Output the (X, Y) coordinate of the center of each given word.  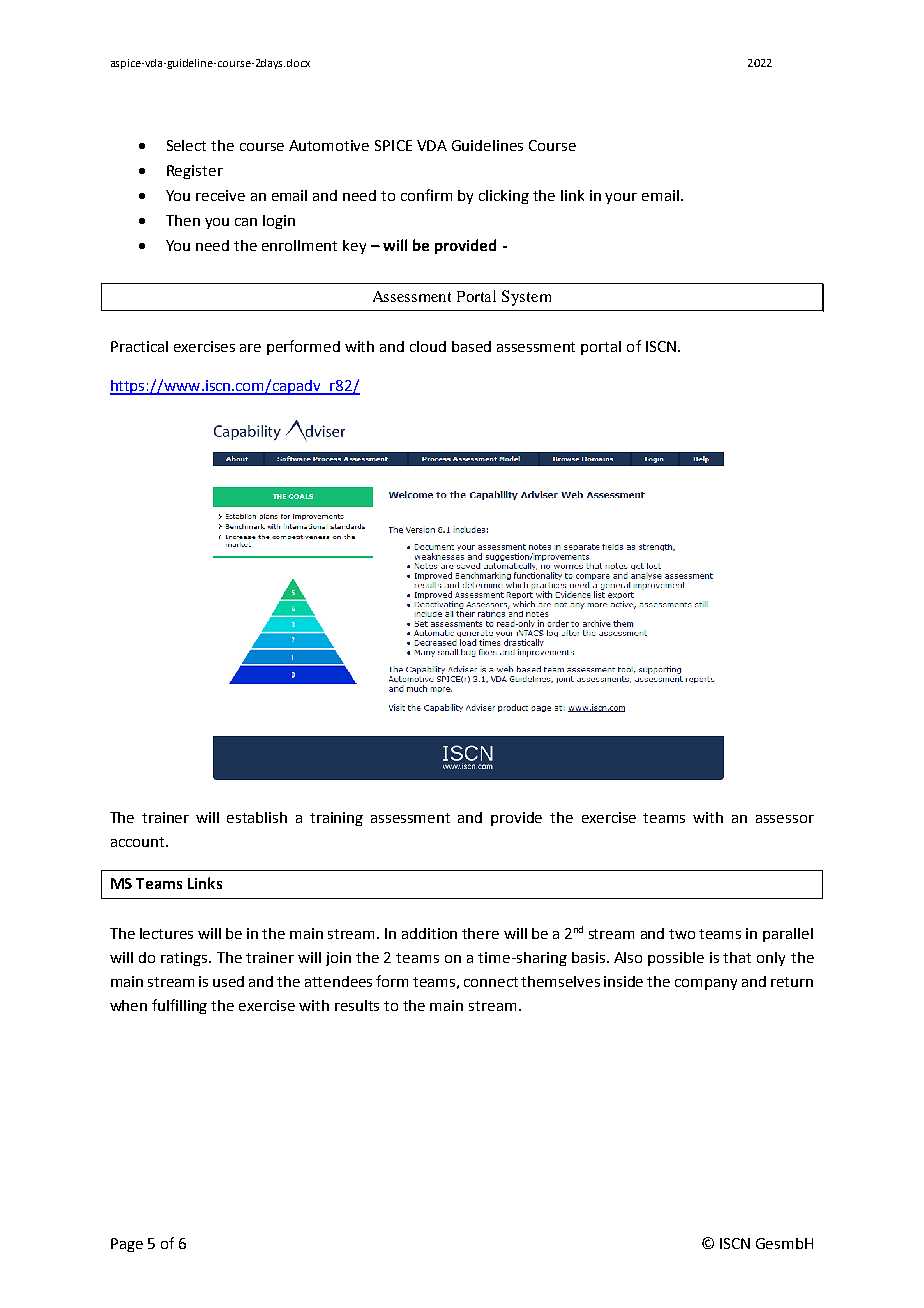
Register (195, 172)
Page (127, 1245)
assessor (785, 819)
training (336, 819)
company (706, 984)
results (357, 1005)
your (621, 198)
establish (257, 817)
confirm (426, 195)
